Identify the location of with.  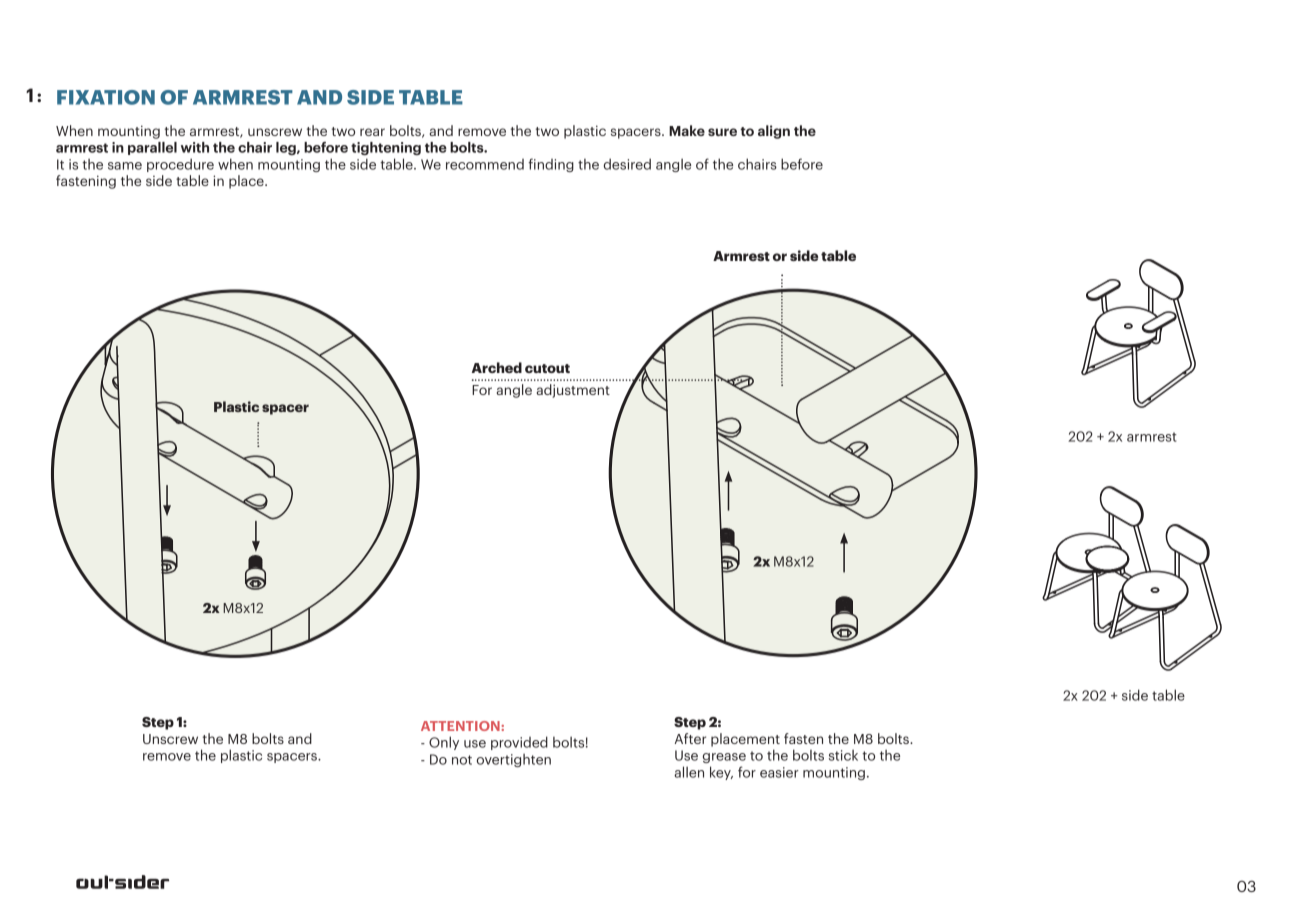
(195, 147).
